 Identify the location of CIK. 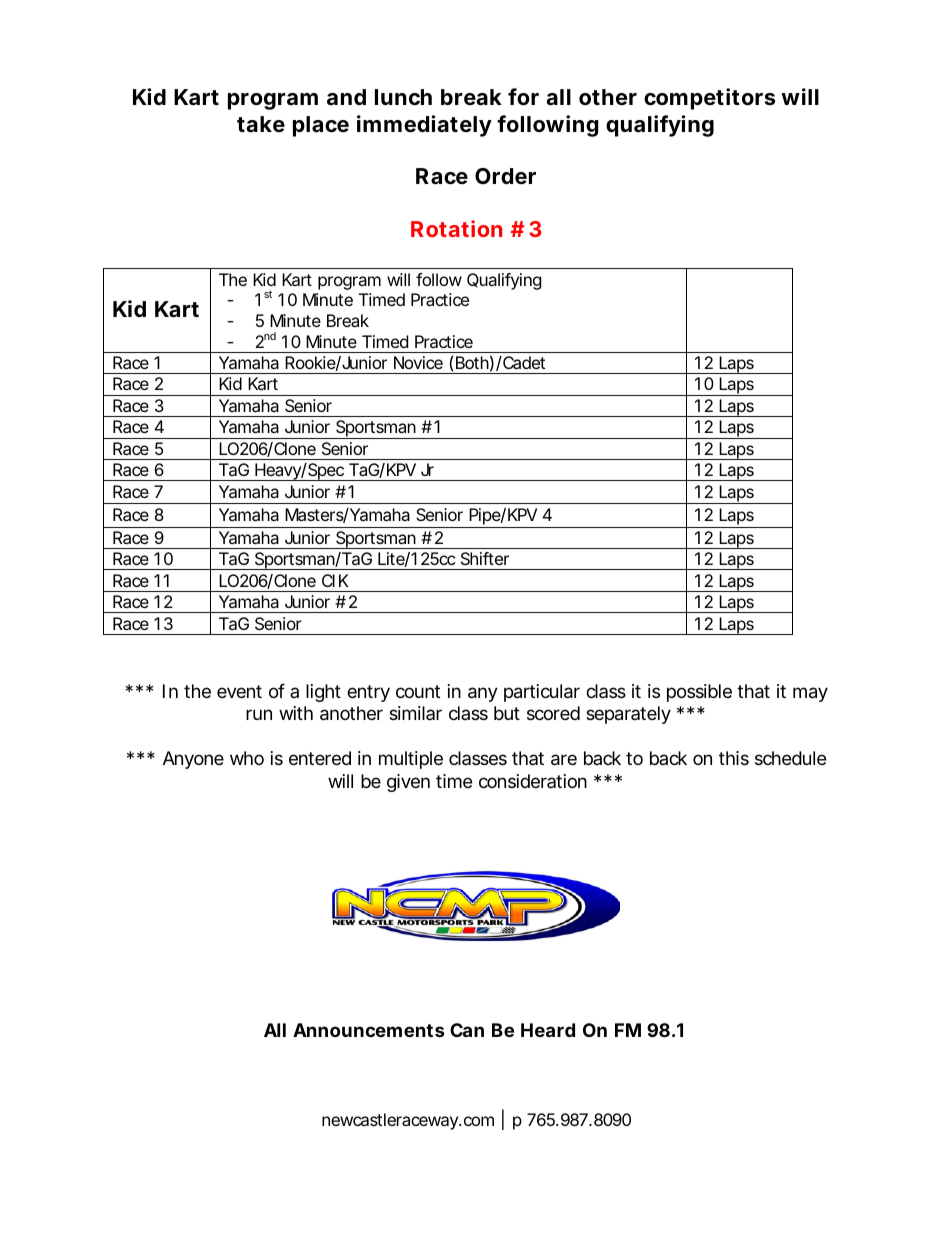
(335, 580).
